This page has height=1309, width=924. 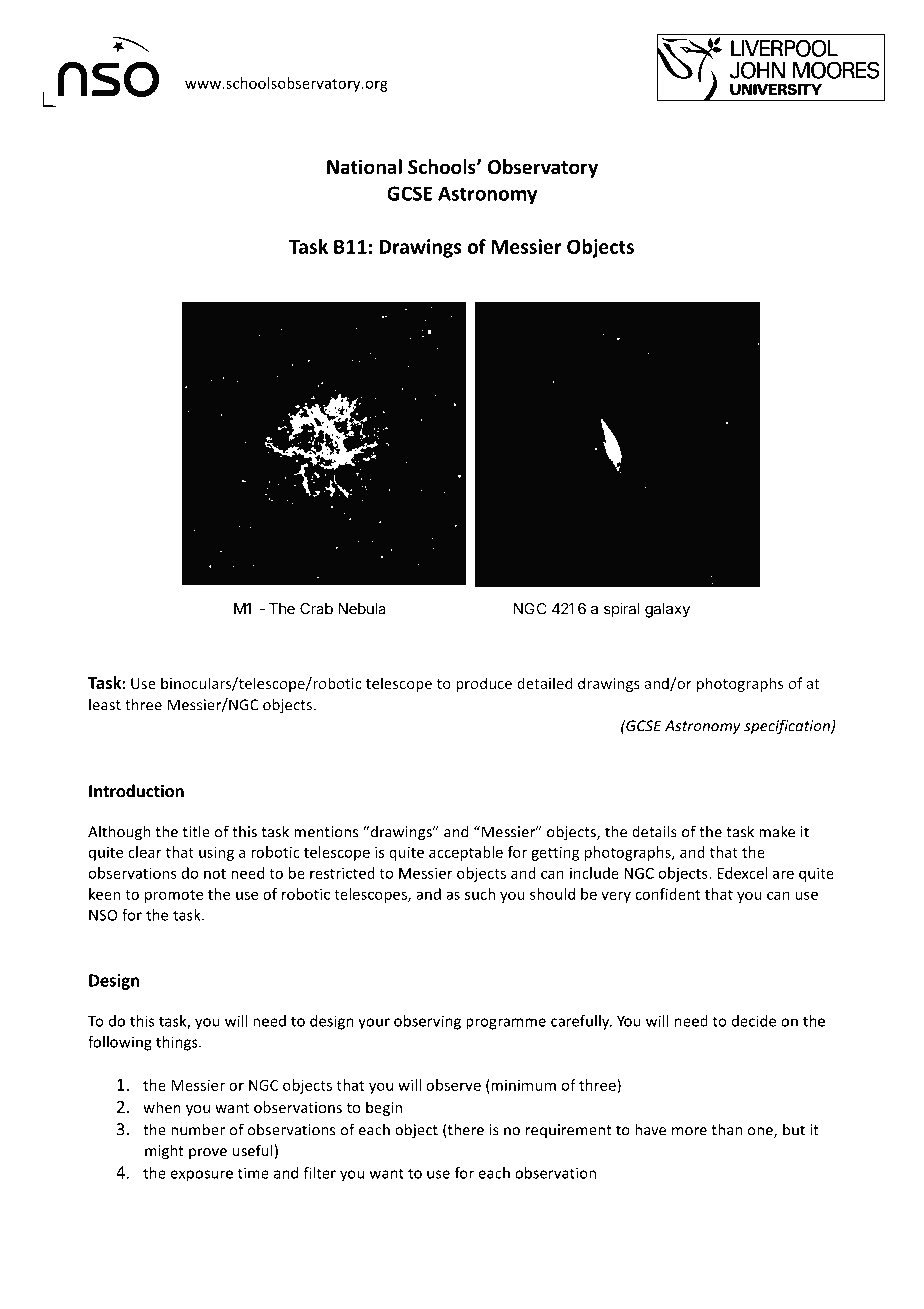 What do you see at coordinates (667, 610) in the page?
I see `galaxy` at bounding box center [667, 610].
